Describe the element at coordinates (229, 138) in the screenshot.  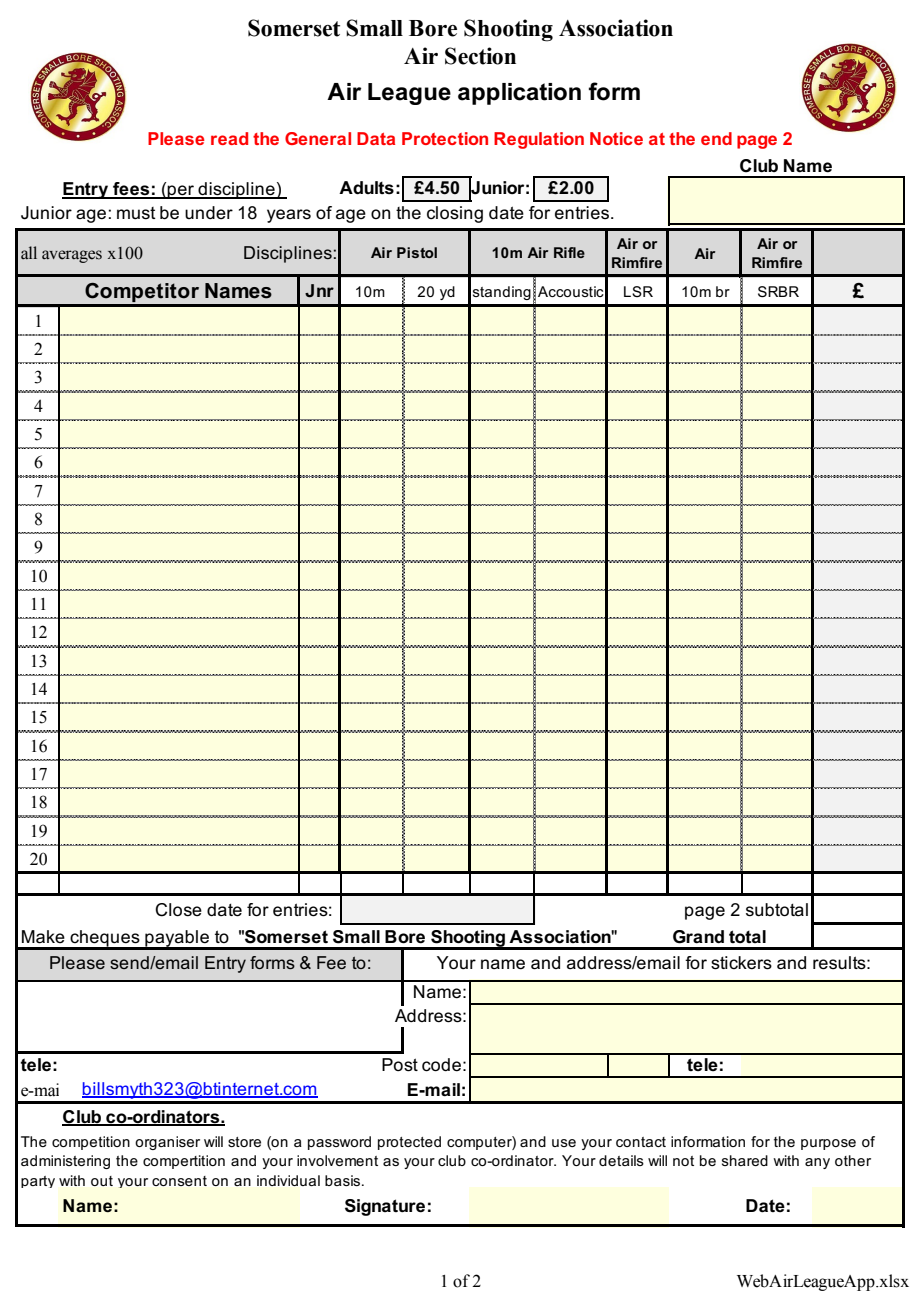
I see `read` at that location.
